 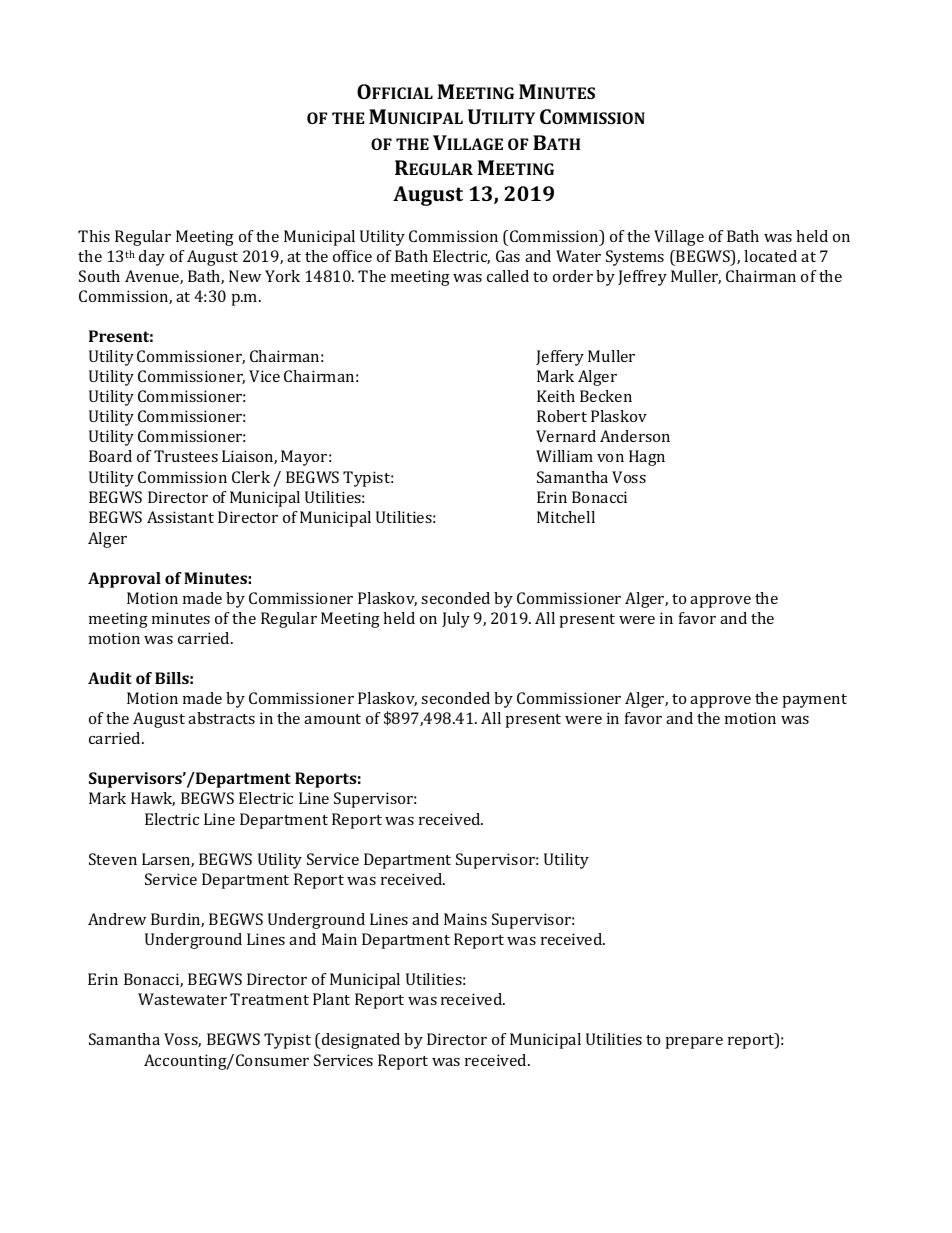 I want to click on located, so click(x=770, y=256).
